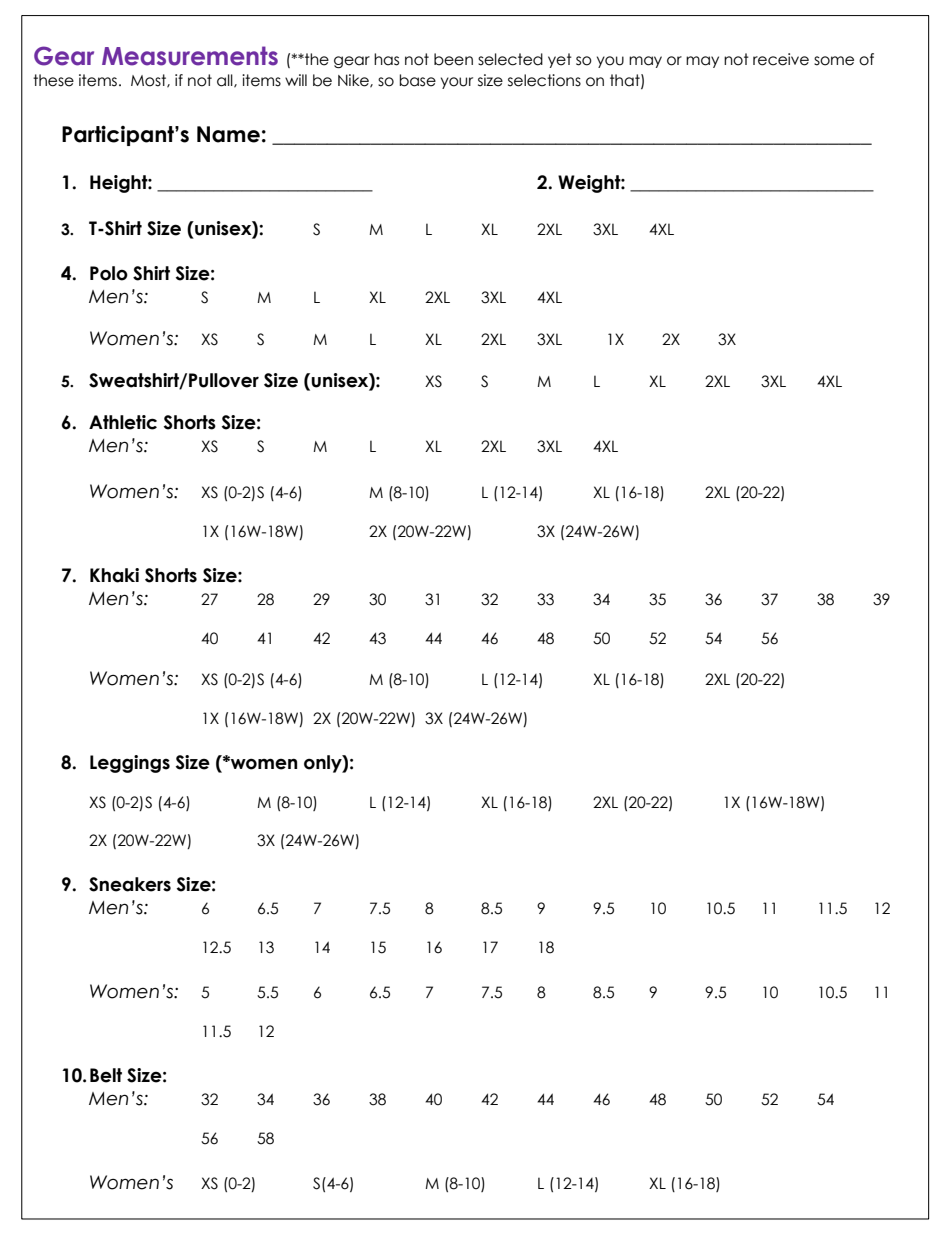 The width and height of the page is (952, 1233). I want to click on Sneakers, so click(130, 884).
